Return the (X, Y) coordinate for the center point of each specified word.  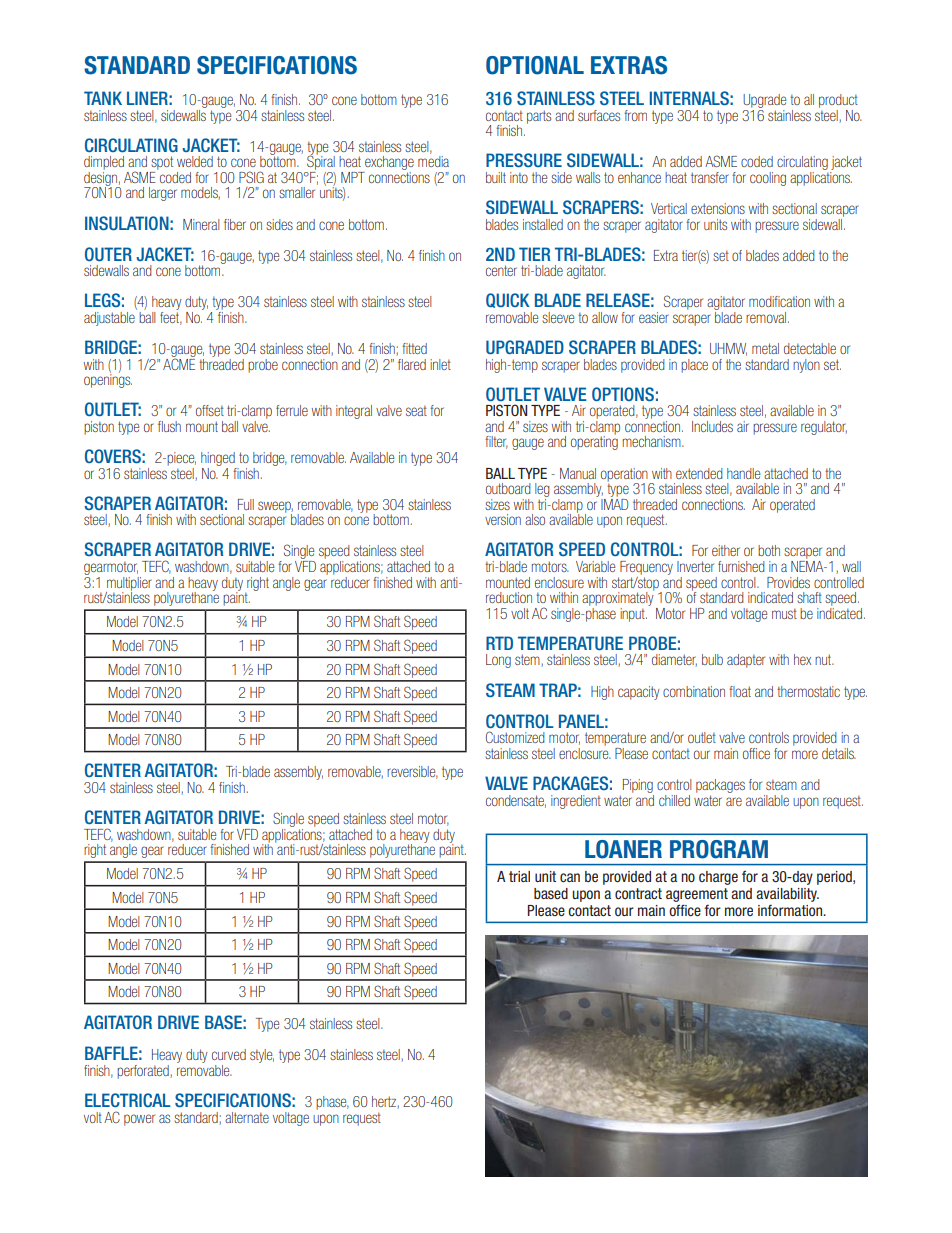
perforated (144, 1072)
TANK (103, 98)
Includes (712, 426)
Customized (515, 737)
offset (210, 410)
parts (539, 117)
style (262, 1056)
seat (416, 410)
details (839, 753)
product (838, 101)
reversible (412, 772)
